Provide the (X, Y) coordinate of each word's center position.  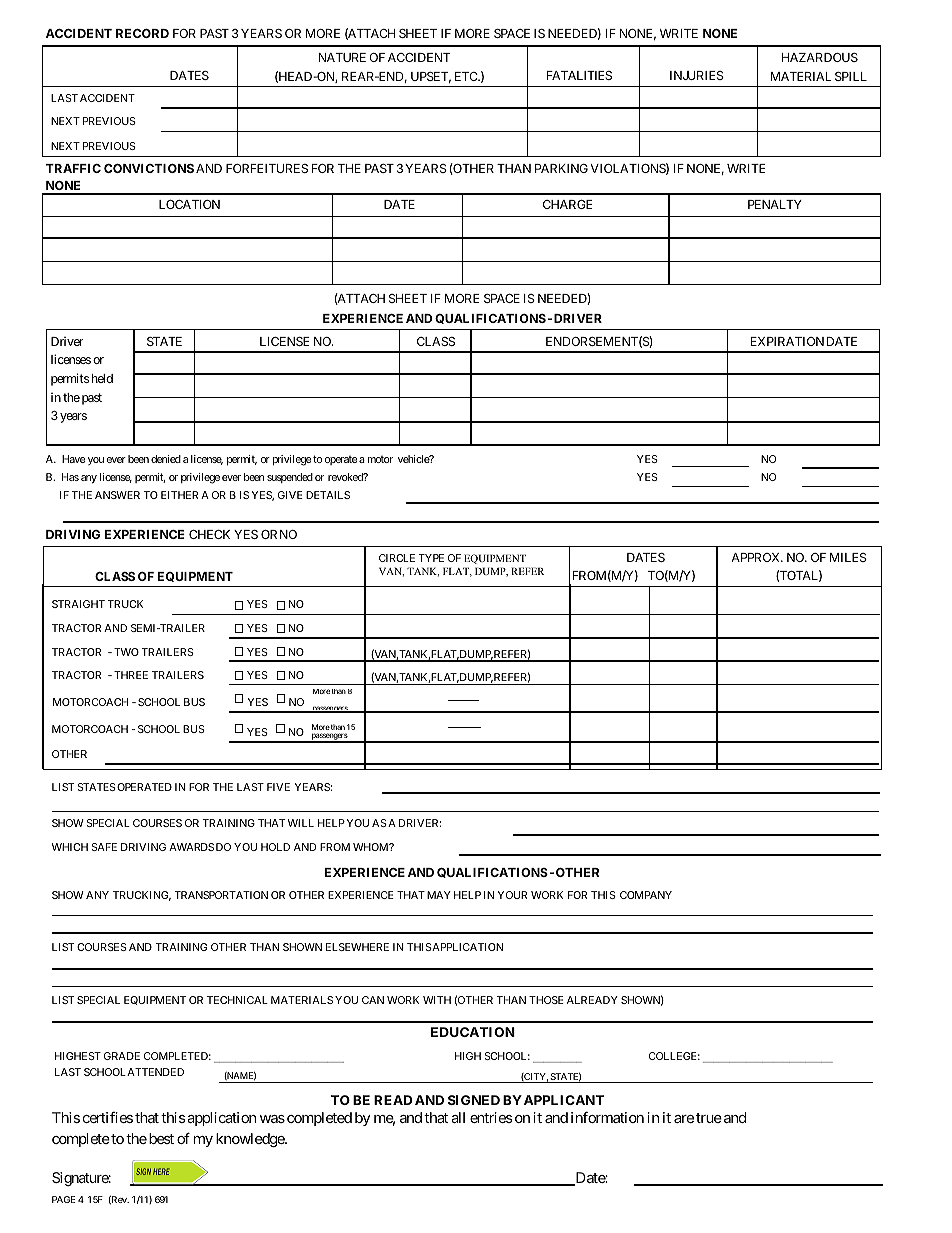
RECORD (142, 33)
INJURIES (697, 75)
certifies (108, 1117)
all (458, 1117)
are (684, 1119)
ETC (467, 76)
